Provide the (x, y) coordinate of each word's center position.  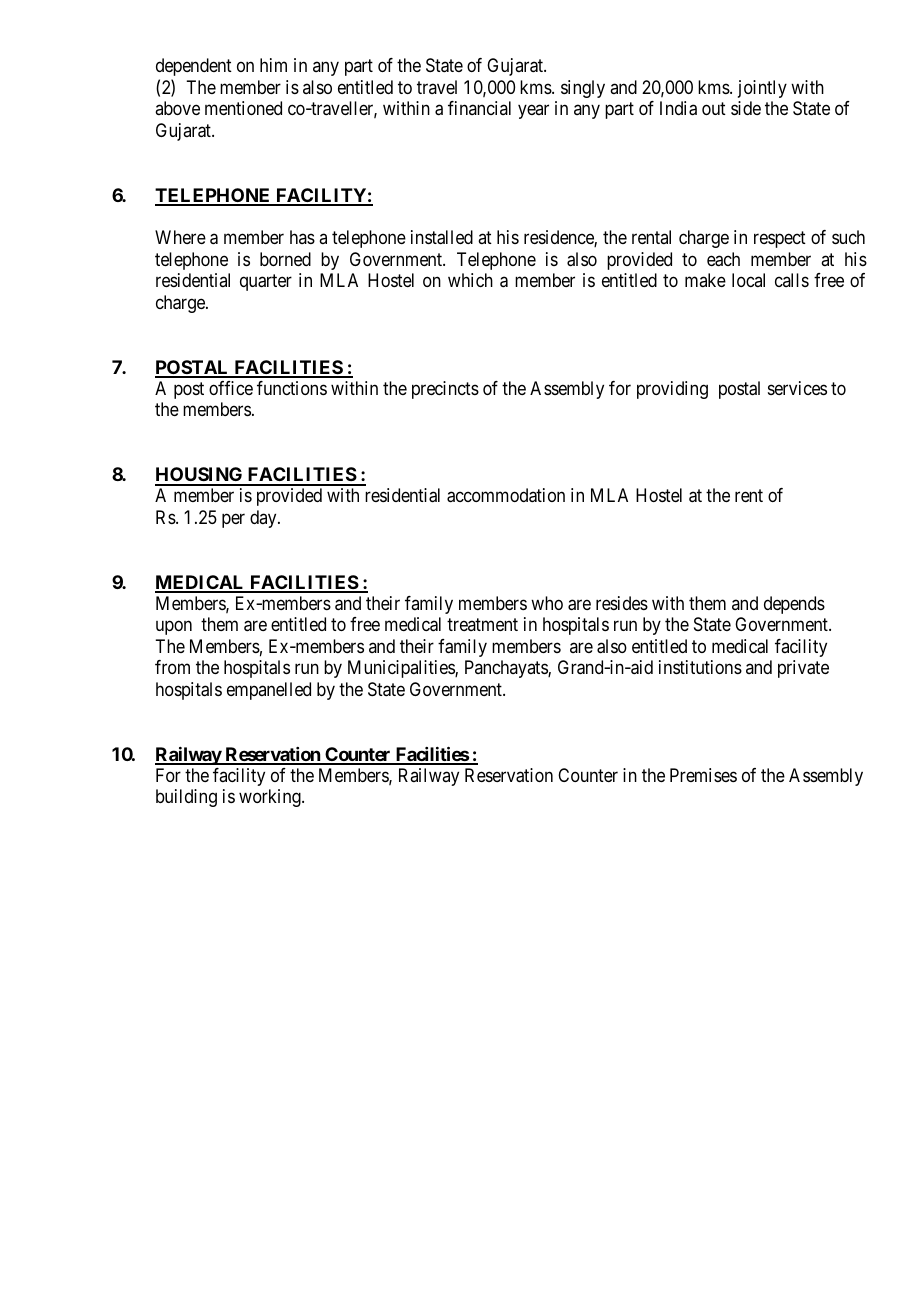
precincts (445, 390)
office (231, 388)
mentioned (243, 108)
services (797, 388)
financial (479, 108)
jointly (762, 89)
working (271, 798)
